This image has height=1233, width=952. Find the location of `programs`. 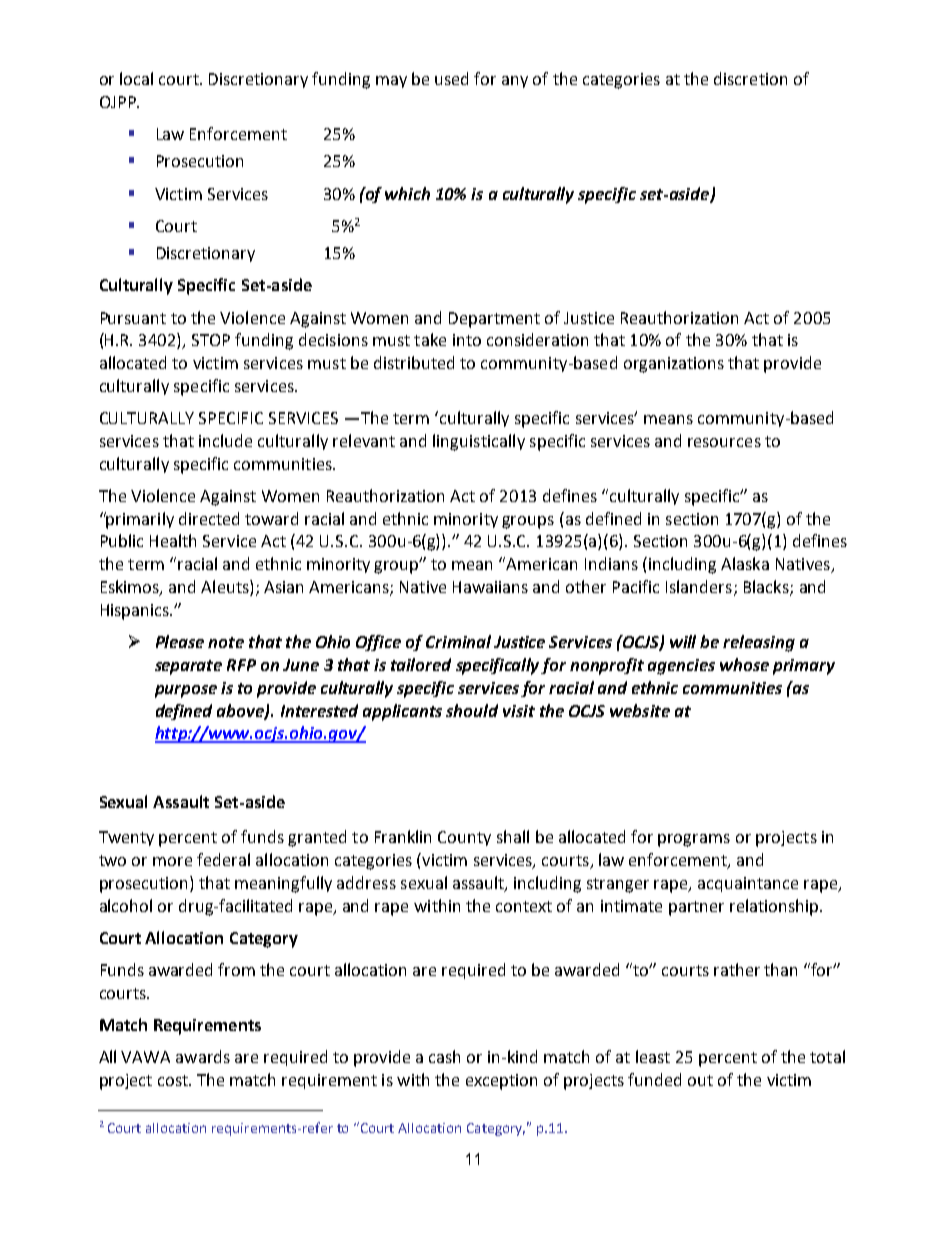

programs is located at coordinates (694, 840).
